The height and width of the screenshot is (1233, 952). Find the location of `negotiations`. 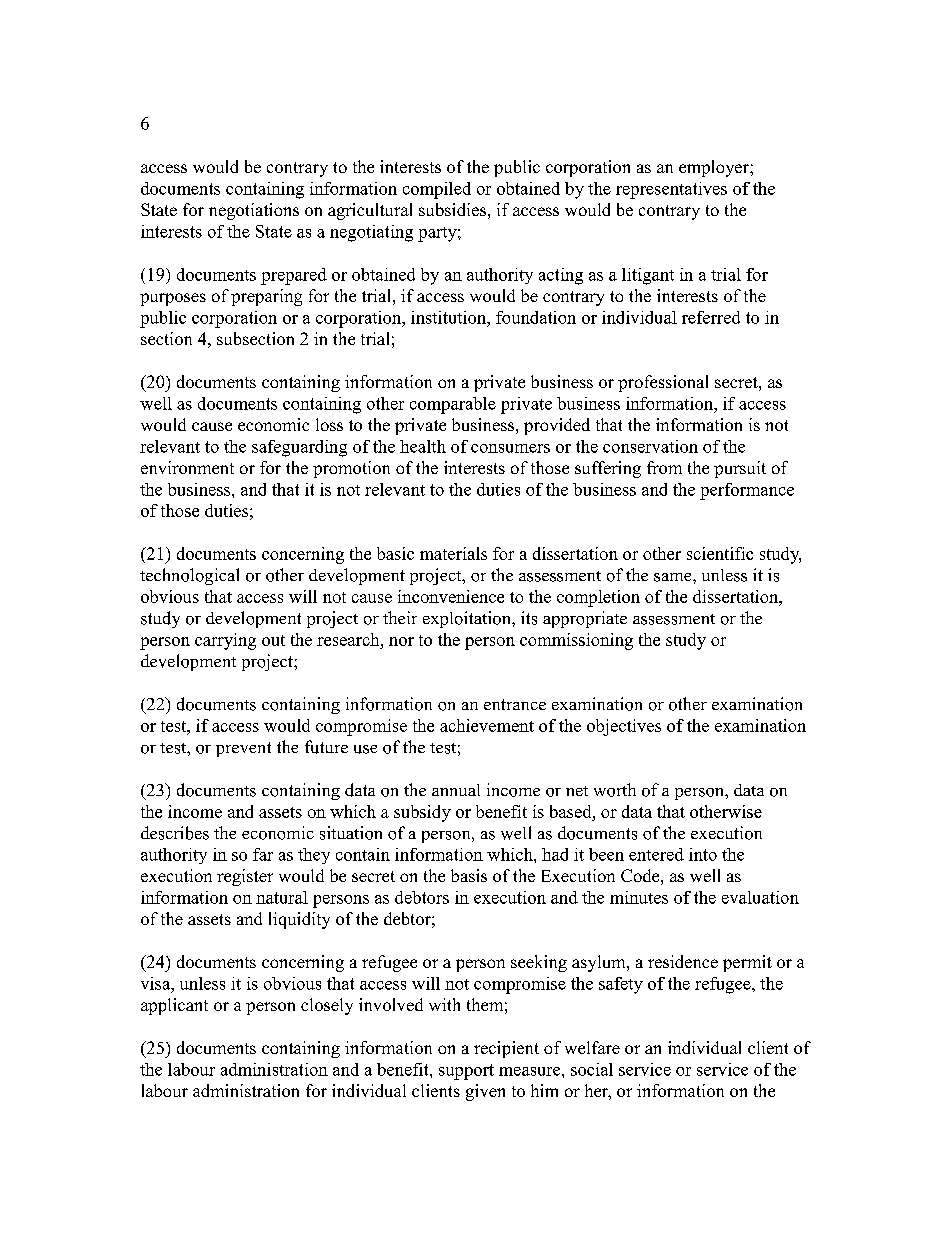

negotiations is located at coordinates (254, 211).
